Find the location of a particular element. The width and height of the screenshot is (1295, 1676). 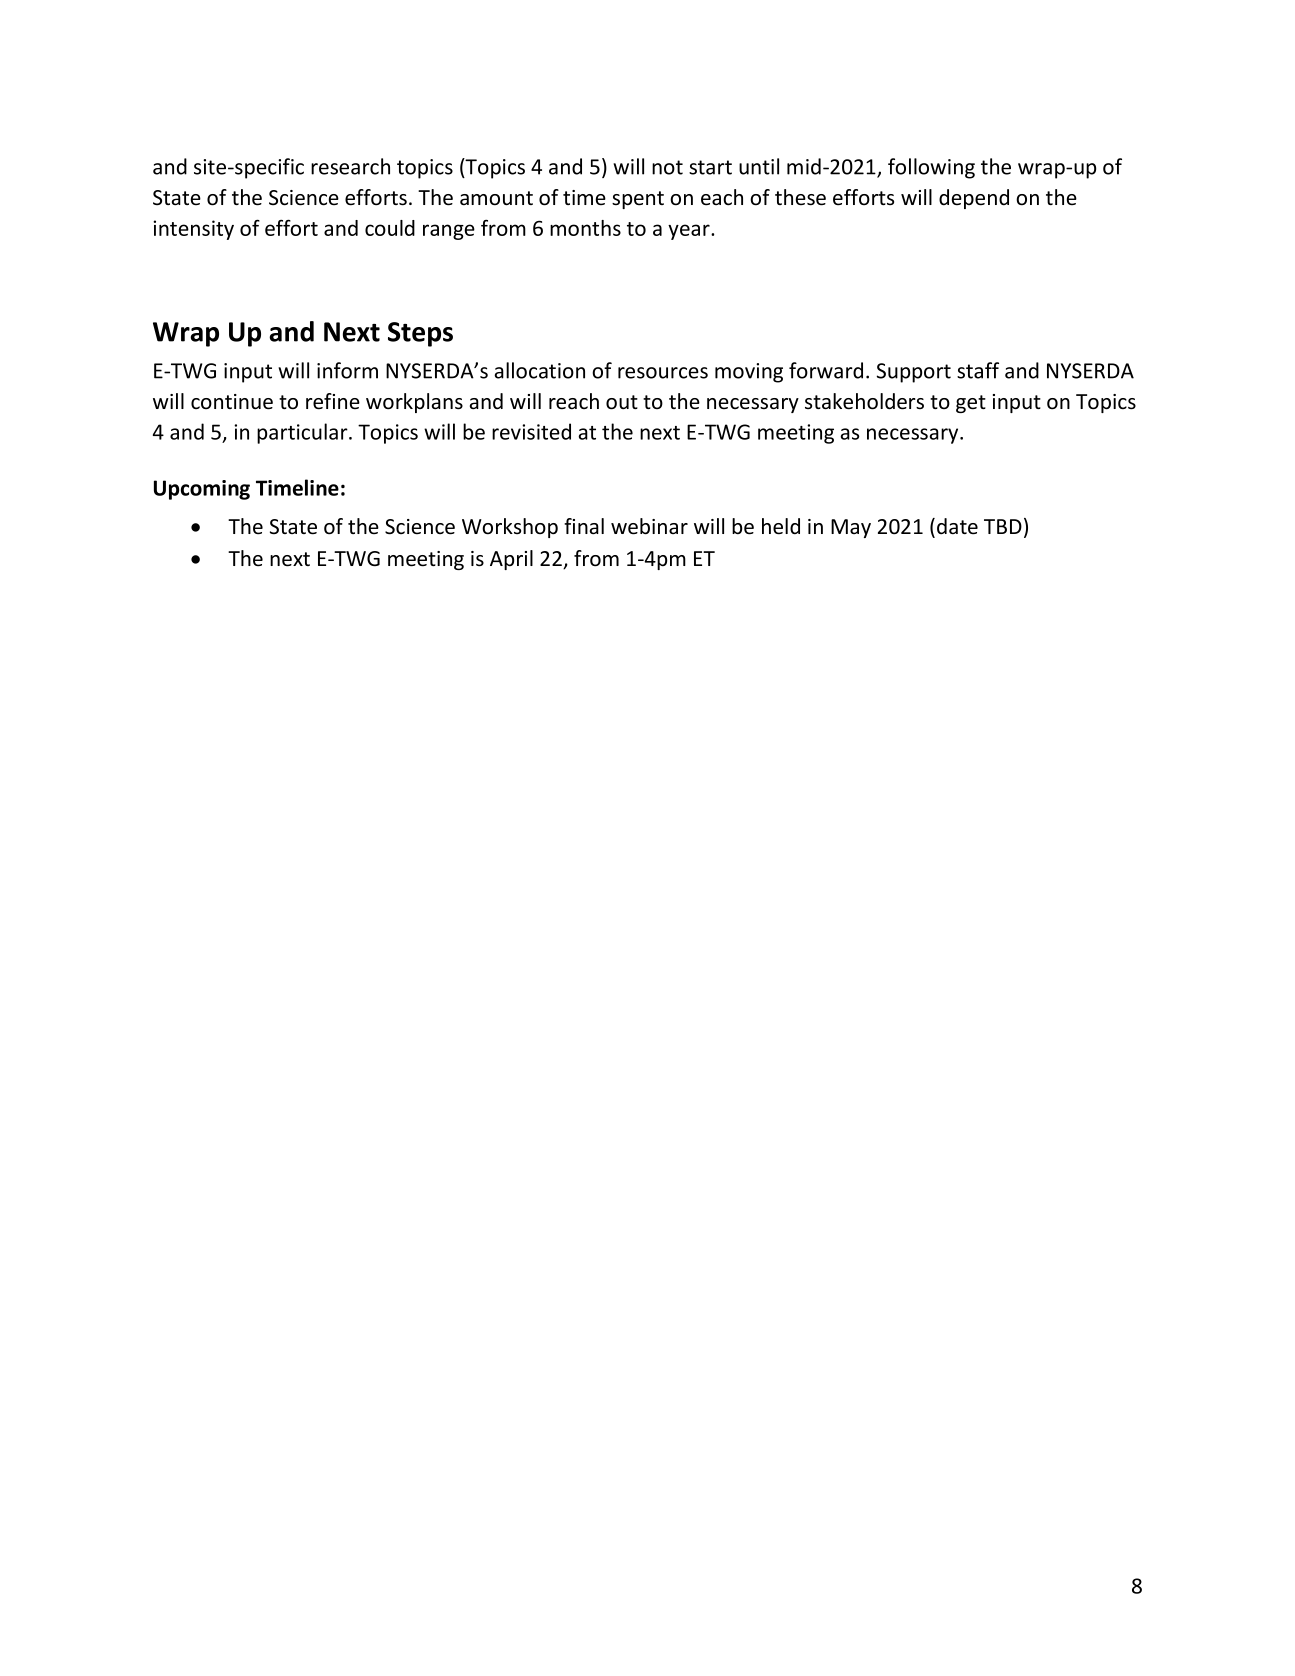

May is located at coordinates (851, 528).
